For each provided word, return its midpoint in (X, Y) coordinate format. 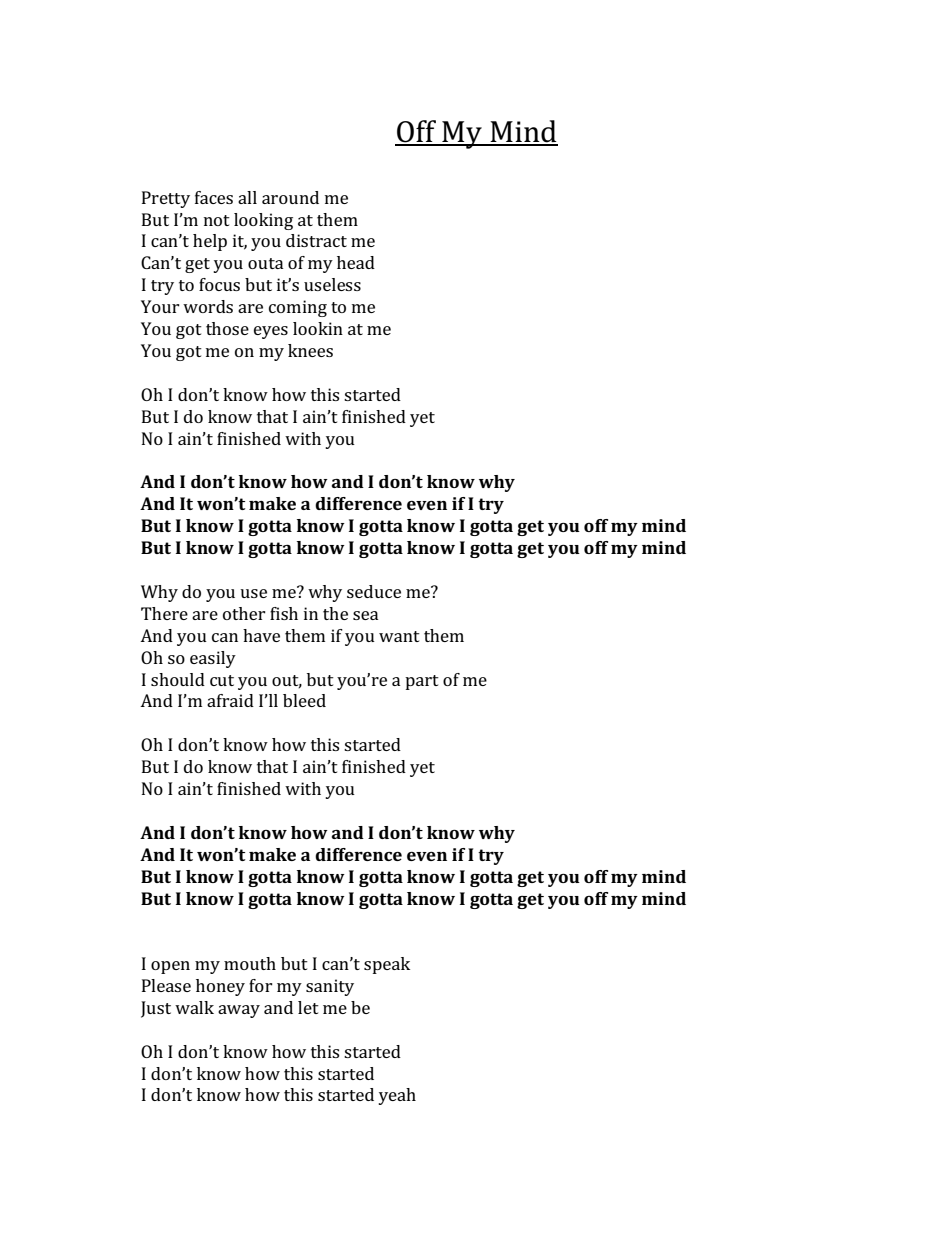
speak (387, 965)
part (422, 682)
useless (332, 284)
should (178, 679)
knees (310, 350)
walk (194, 1007)
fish (284, 613)
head (356, 262)
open (170, 967)
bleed (304, 700)
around (290, 197)
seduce (374, 591)
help (210, 242)
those (227, 328)
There (164, 613)
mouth (250, 963)
